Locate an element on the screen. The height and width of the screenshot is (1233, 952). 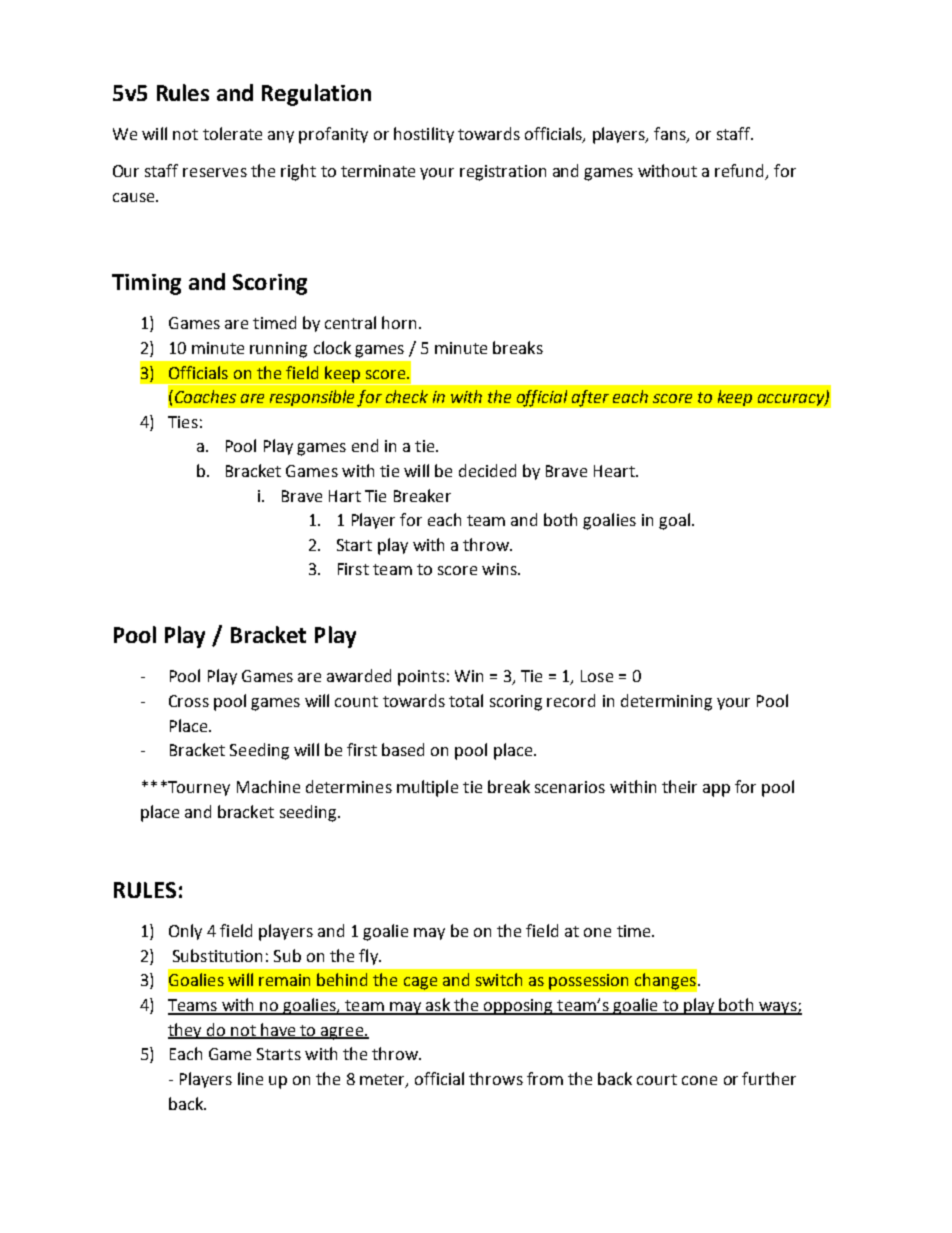
Tourney is located at coordinates (198, 788).
